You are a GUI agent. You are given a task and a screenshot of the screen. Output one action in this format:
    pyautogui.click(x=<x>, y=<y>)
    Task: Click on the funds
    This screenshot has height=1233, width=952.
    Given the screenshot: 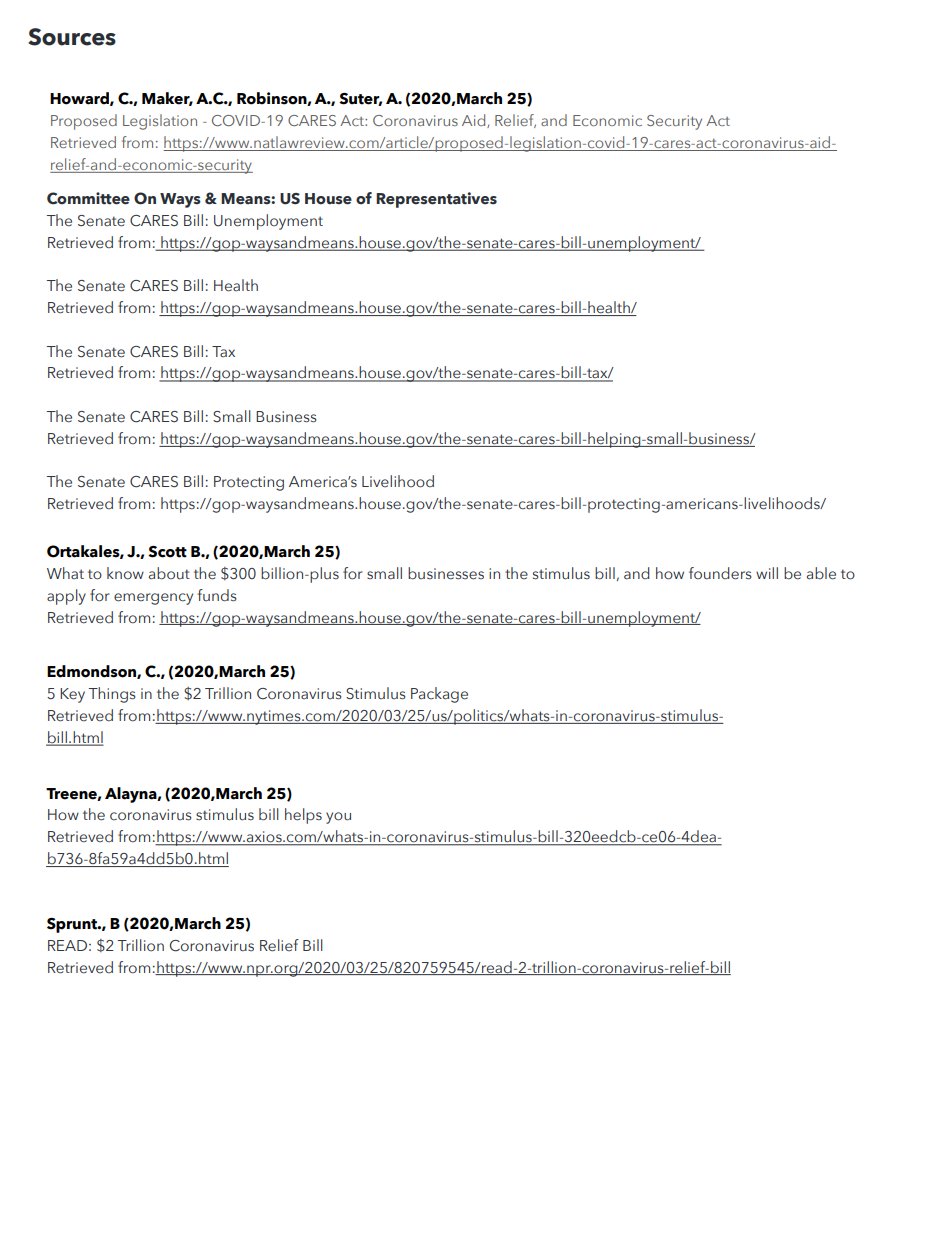 What is the action you would take?
    pyautogui.click(x=217, y=595)
